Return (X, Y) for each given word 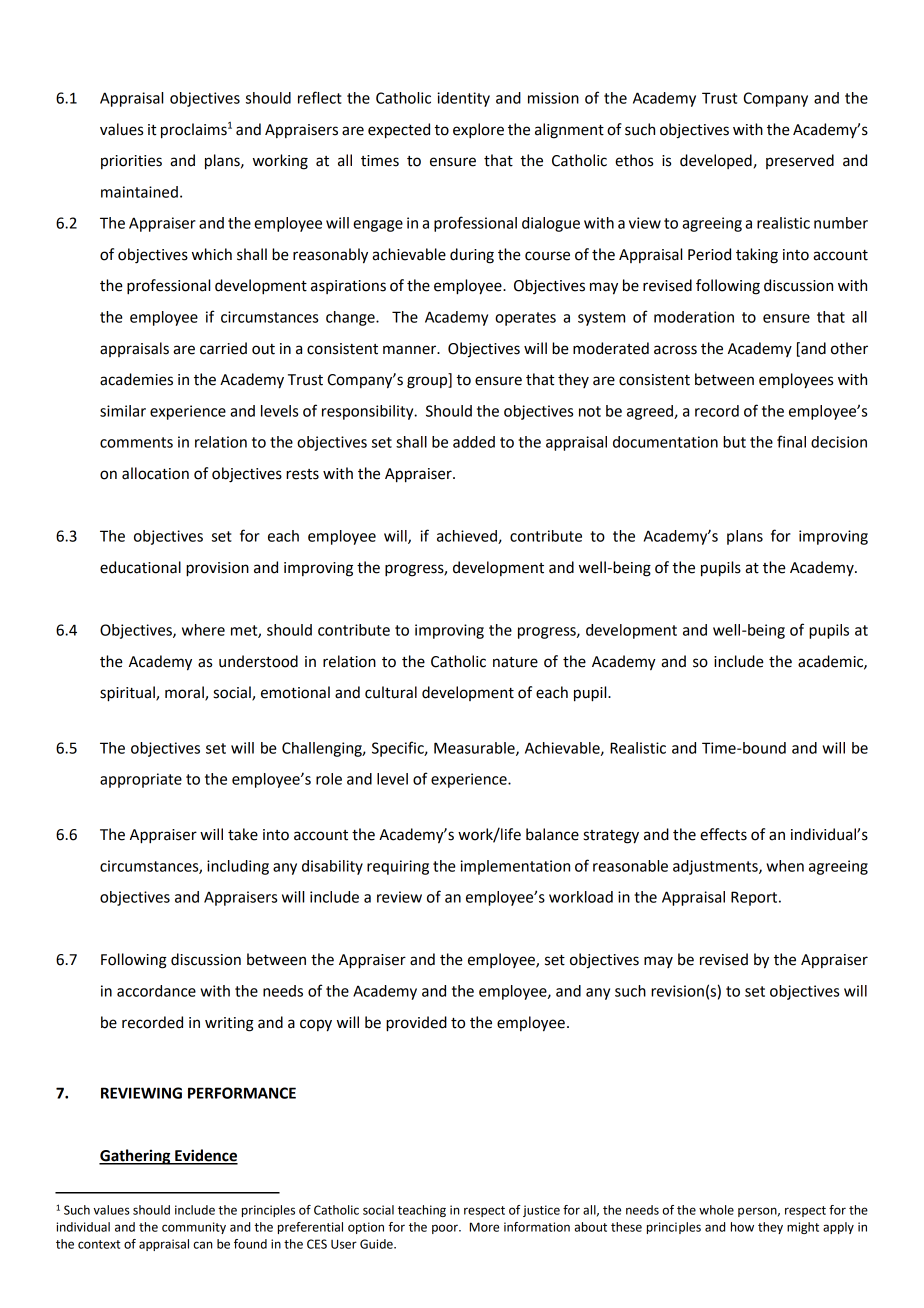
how (742, 1227)
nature (515, 662)
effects (723, 834)
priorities (131, 162)
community (194, 1228)
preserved (800, 161)
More (484, 1227)
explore (478, 131)
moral (185, 693)
